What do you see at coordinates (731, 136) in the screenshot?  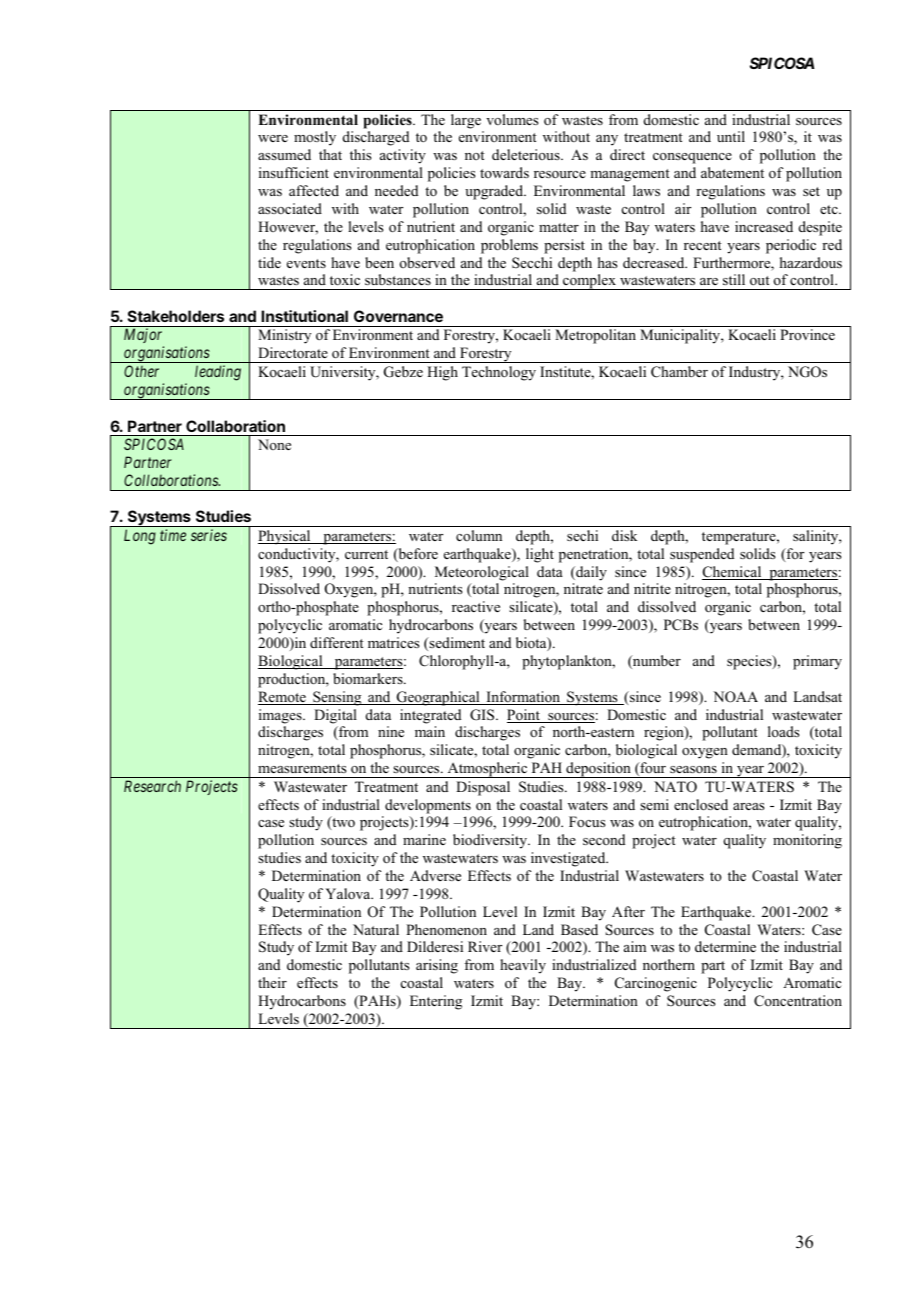 I see `until` at bounding box center [731, 136].
